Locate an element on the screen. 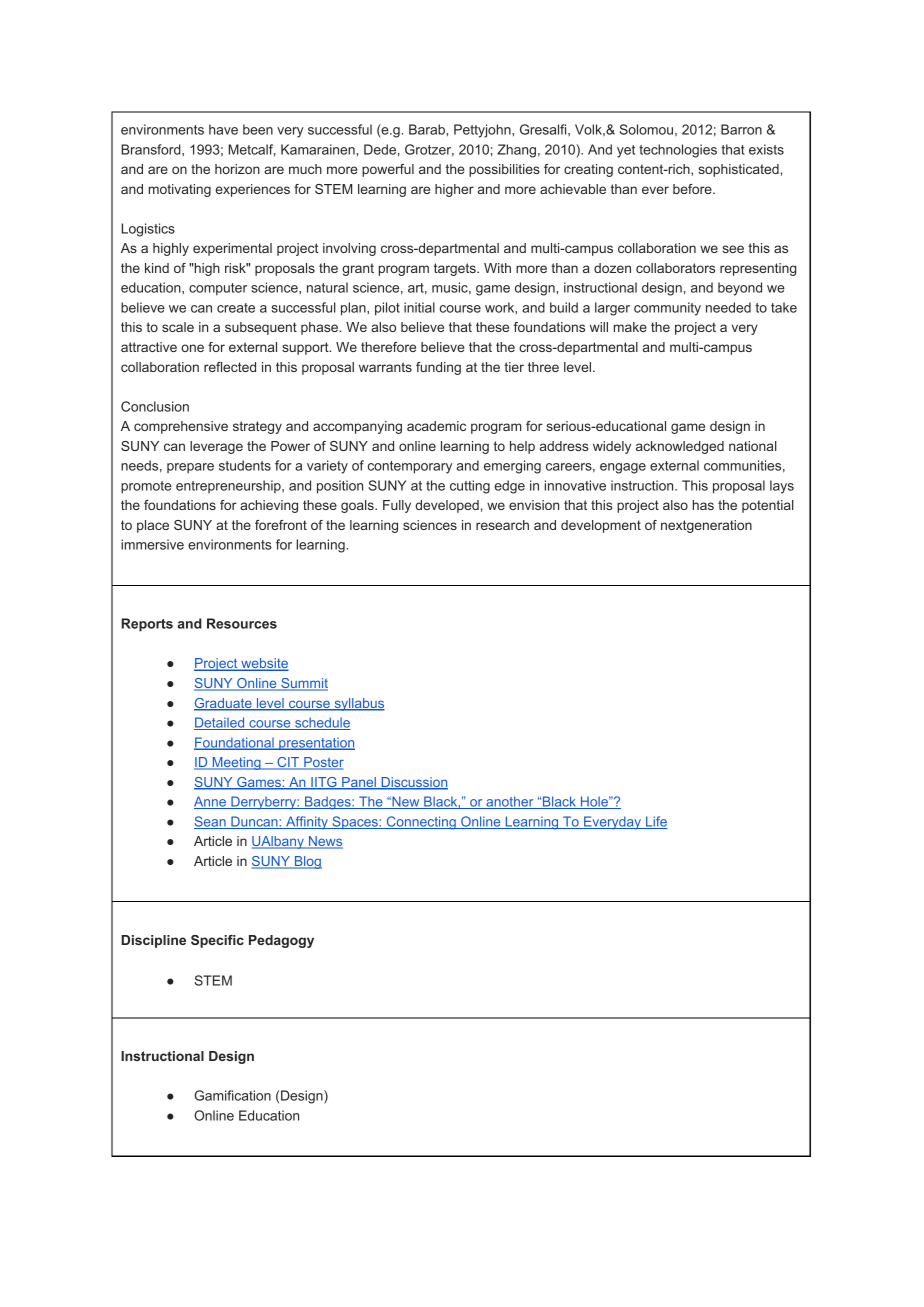 Image resolution: width=924 pixels, height=1307 pixels. research is located at coordinates (502, 525).
